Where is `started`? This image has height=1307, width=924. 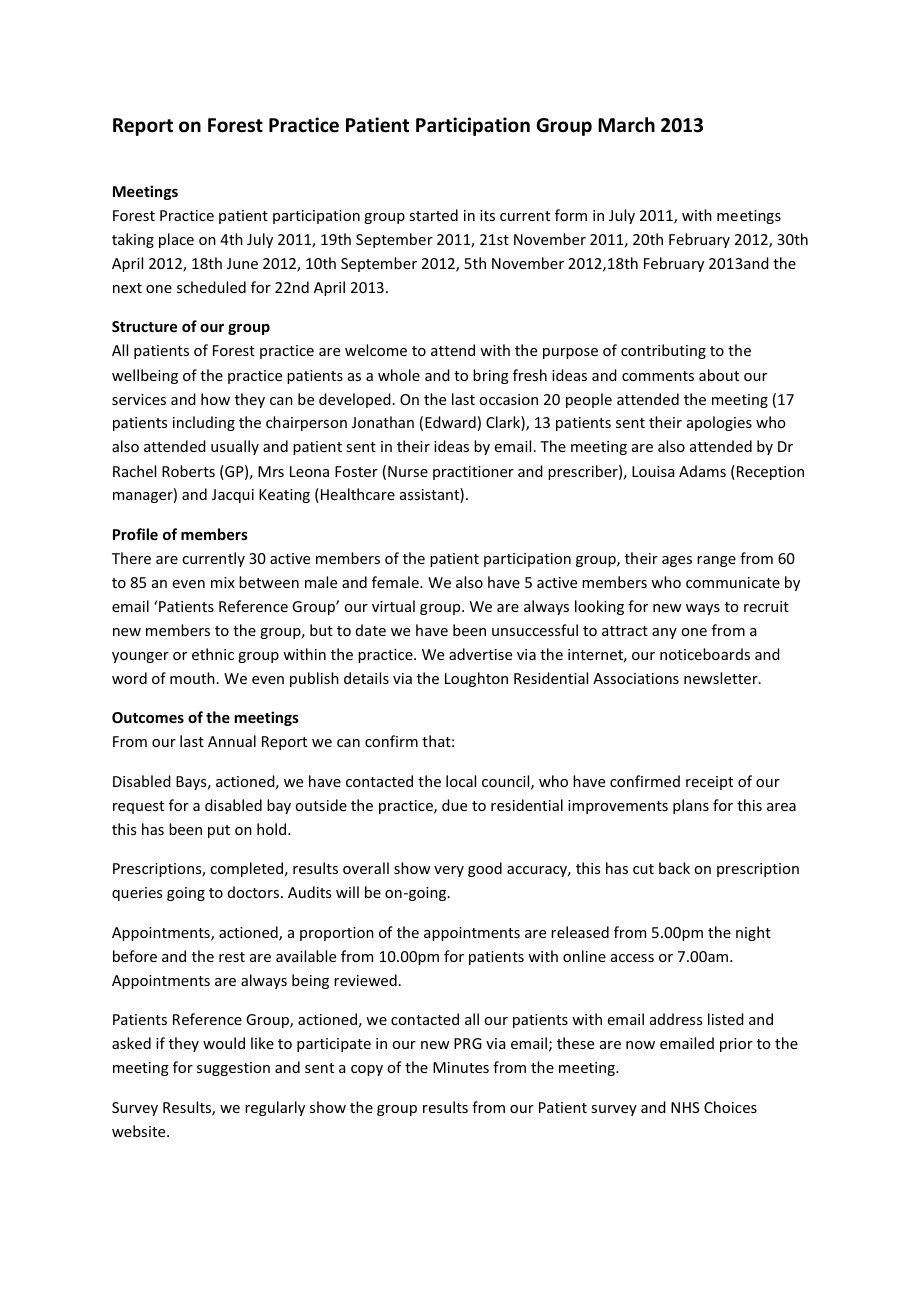
started is located at coordinates (433, 215).
